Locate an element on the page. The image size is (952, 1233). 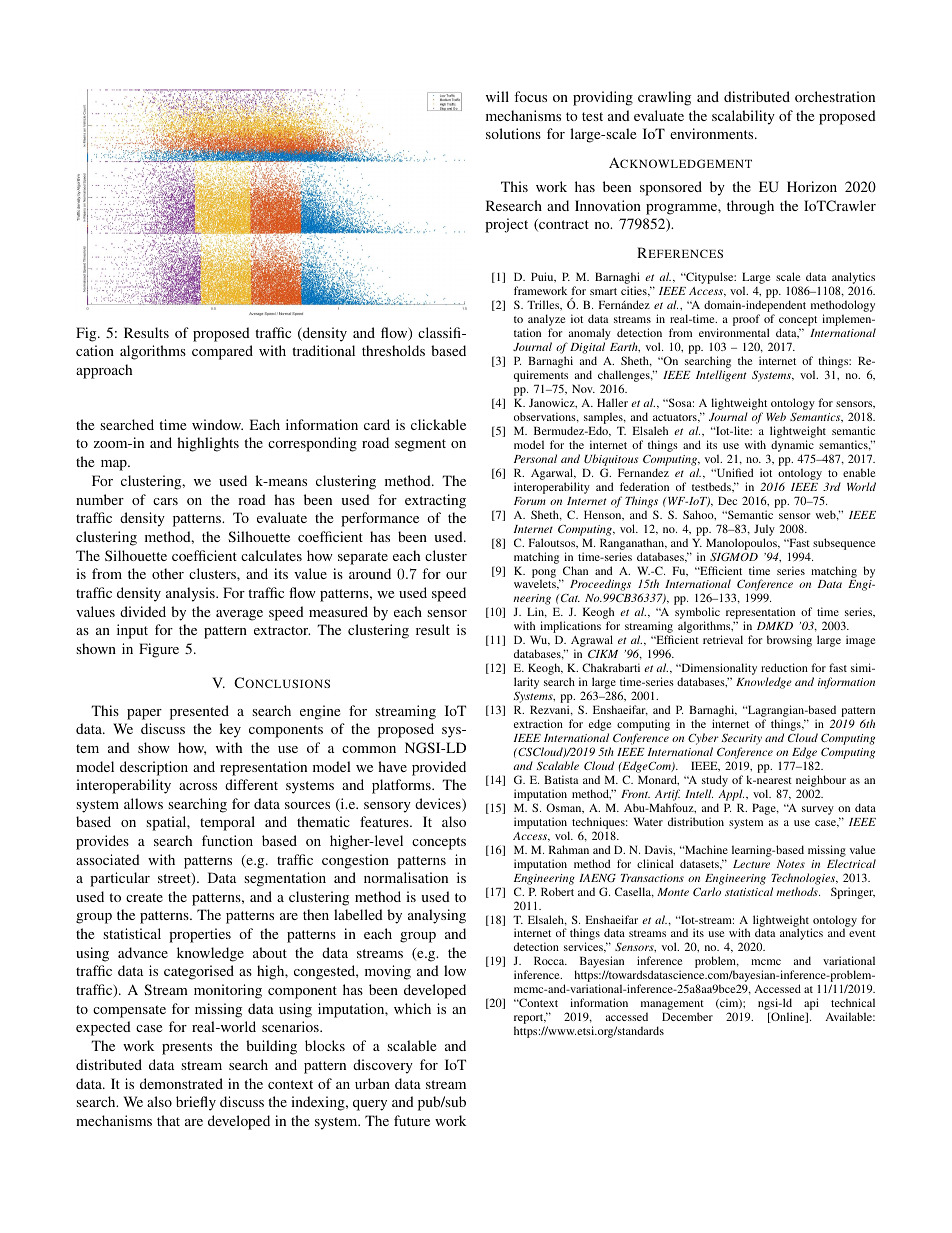
demonstrated is located at coordinates (181, 1083).
